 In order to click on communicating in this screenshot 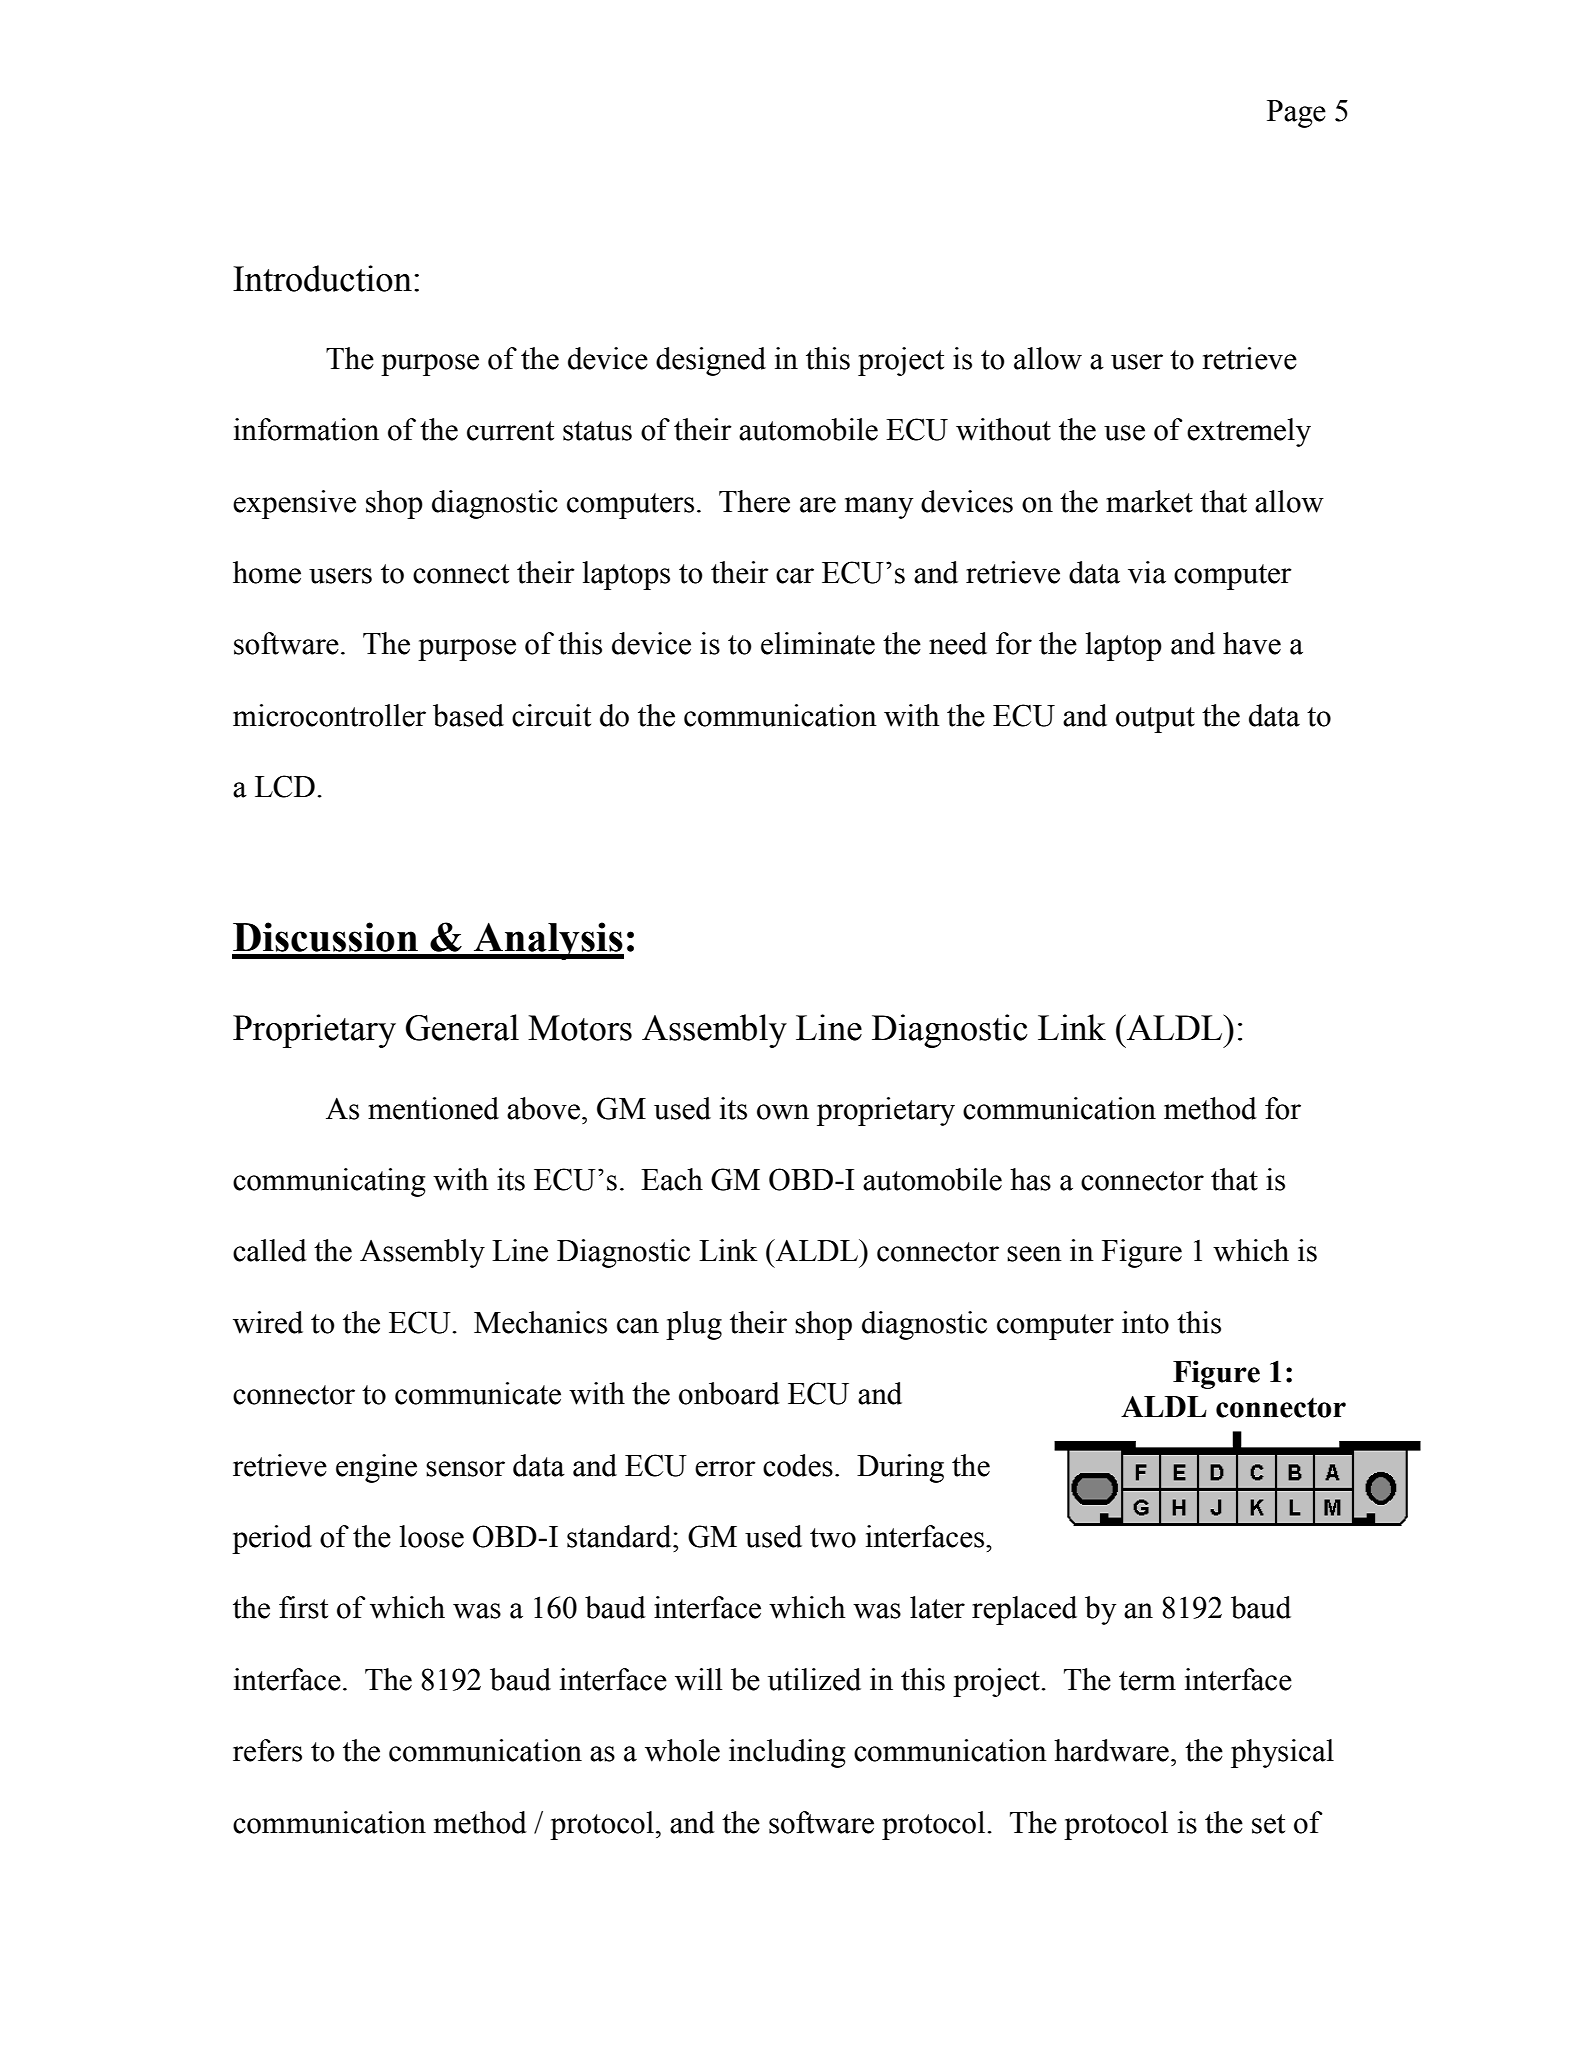, I will do `click(329, 1182)`.
